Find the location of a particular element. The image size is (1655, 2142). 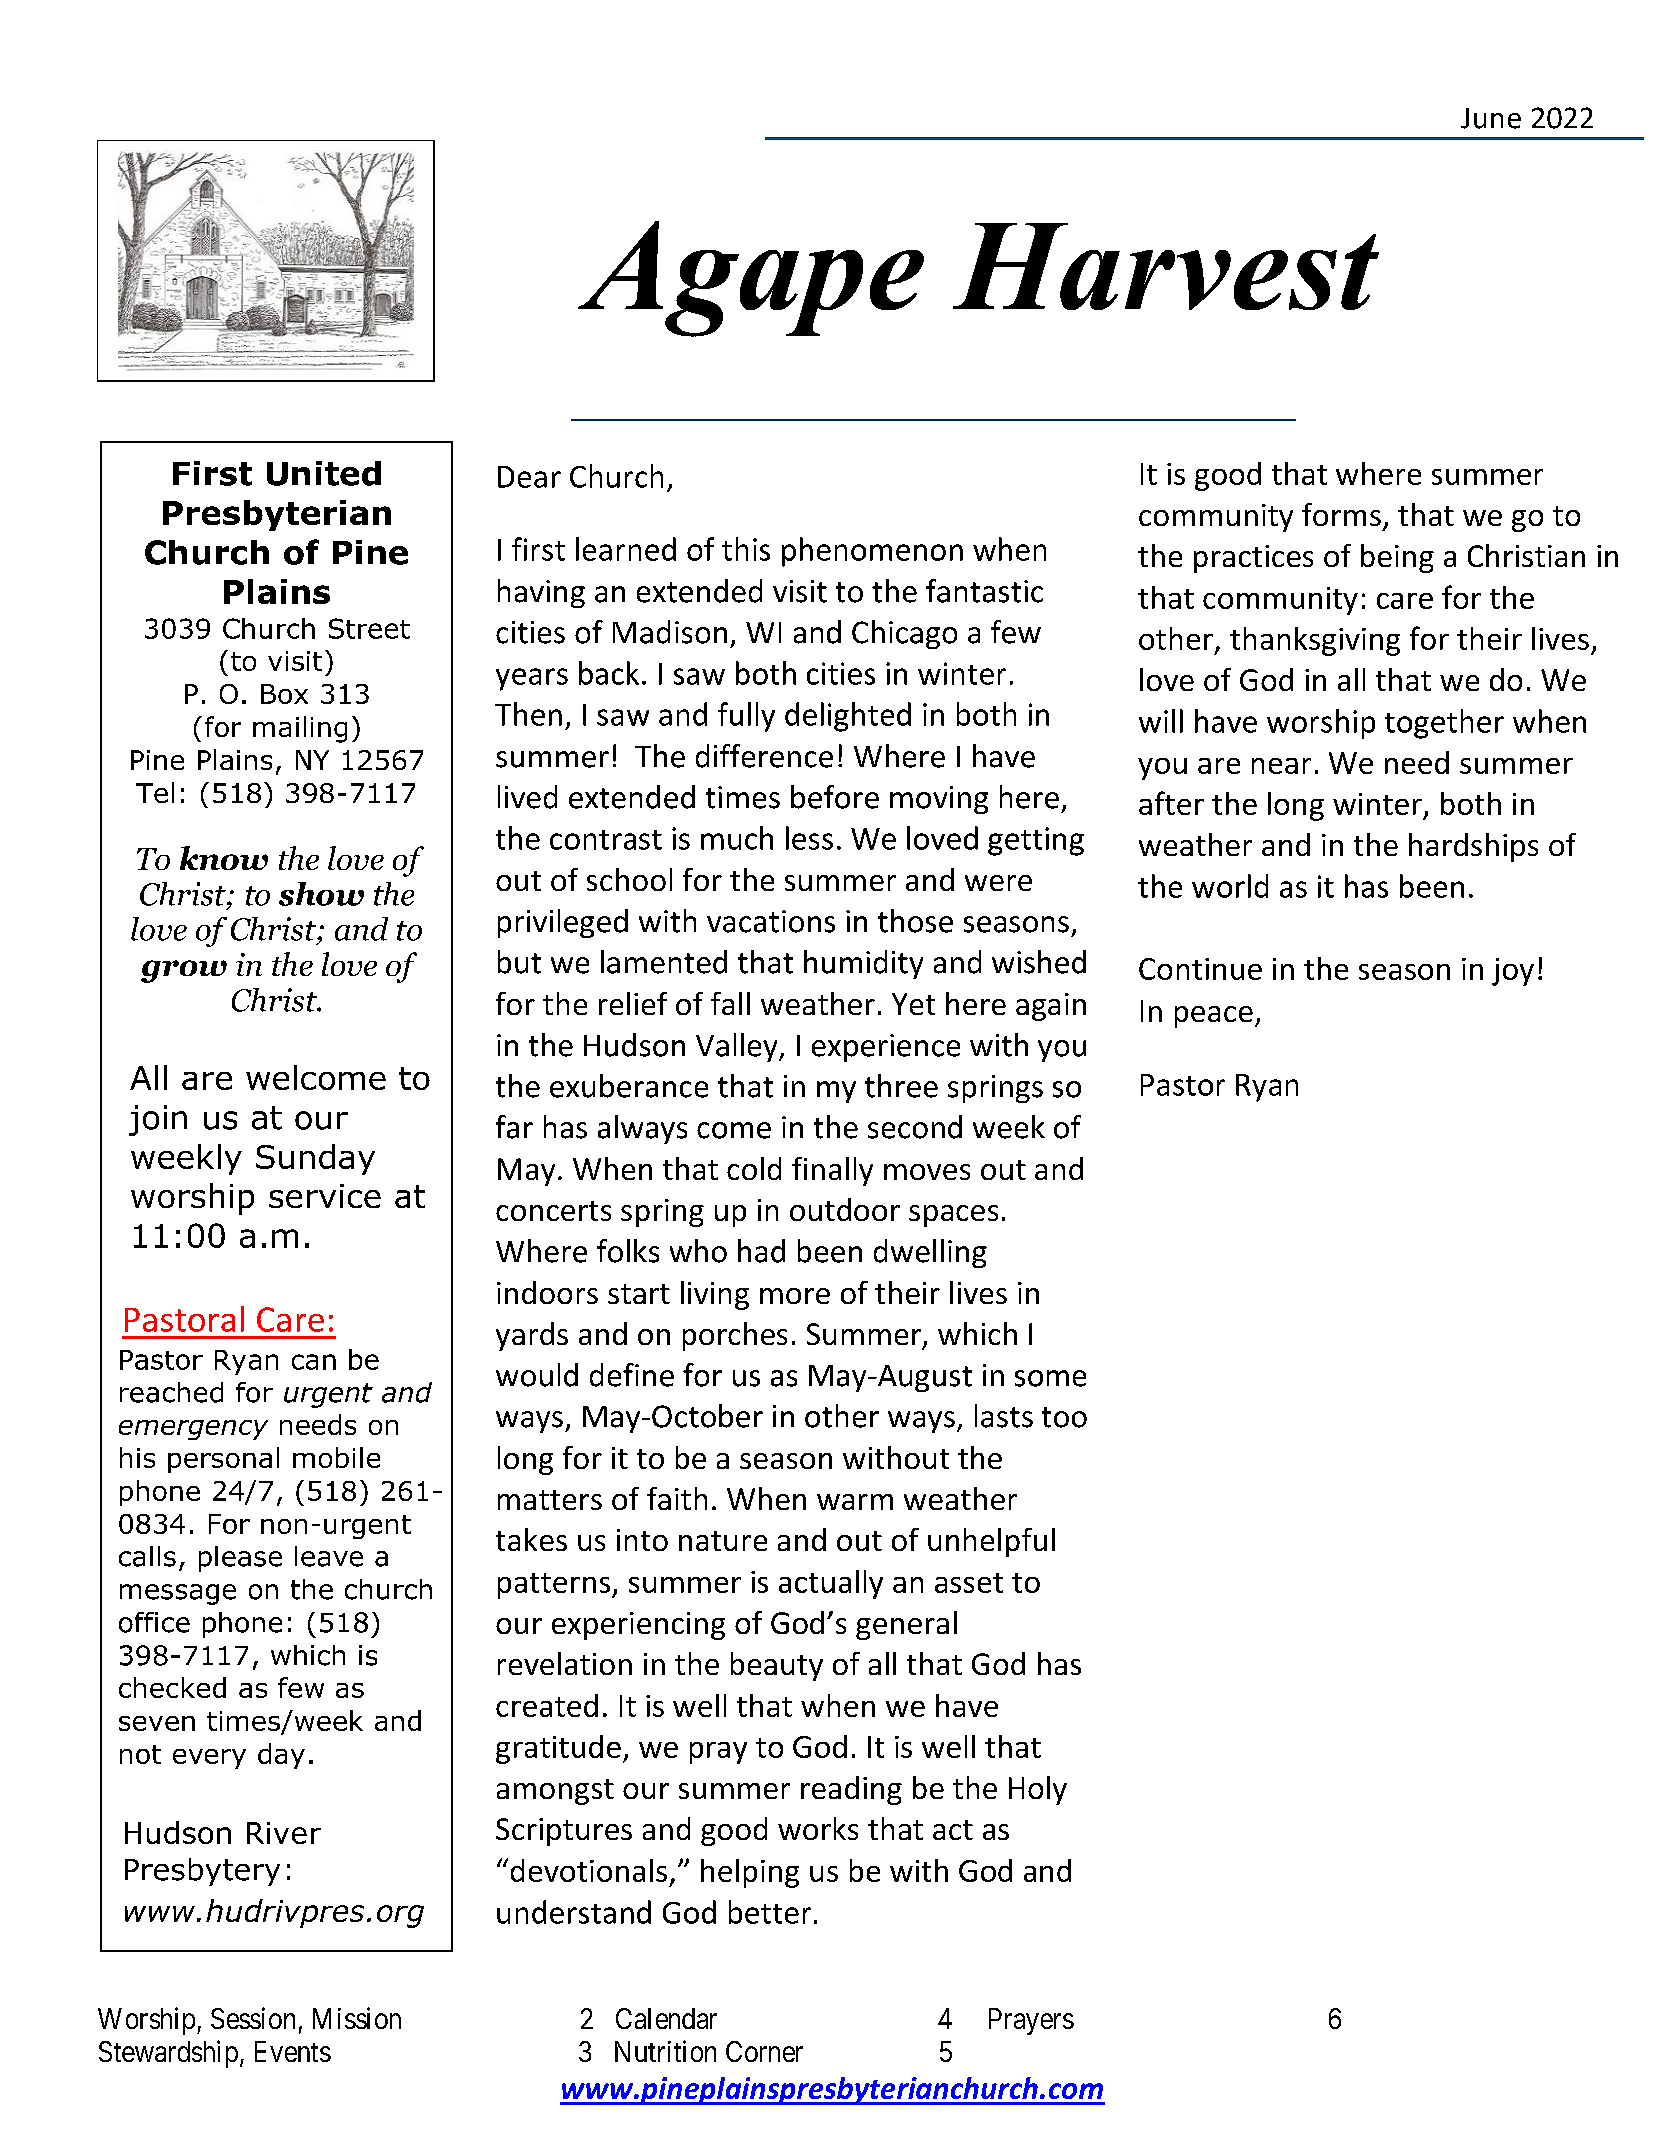

leave is located at coordinates (329, 1556).
